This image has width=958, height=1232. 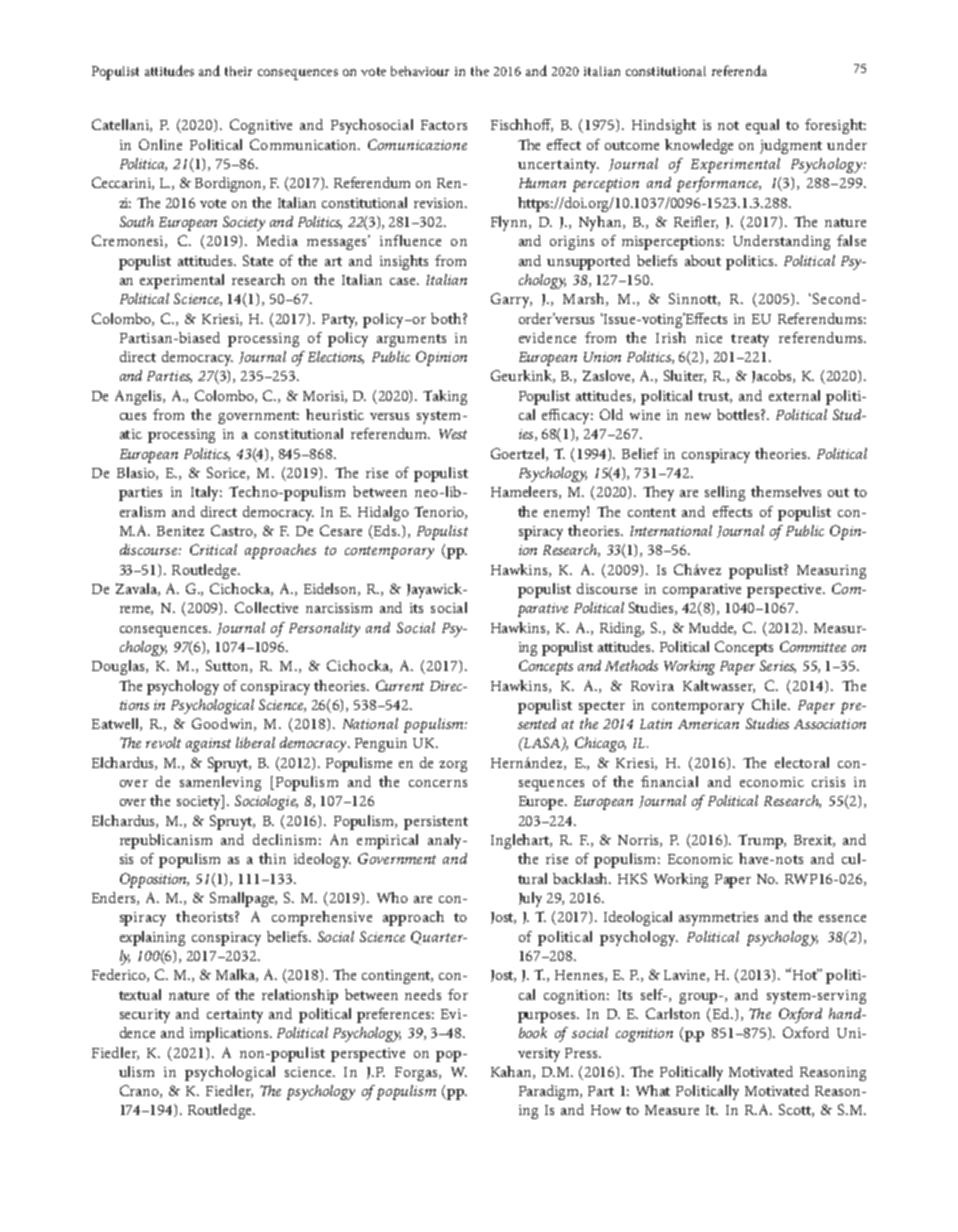 I want to click on Committee, so click(x=813, y=646).
